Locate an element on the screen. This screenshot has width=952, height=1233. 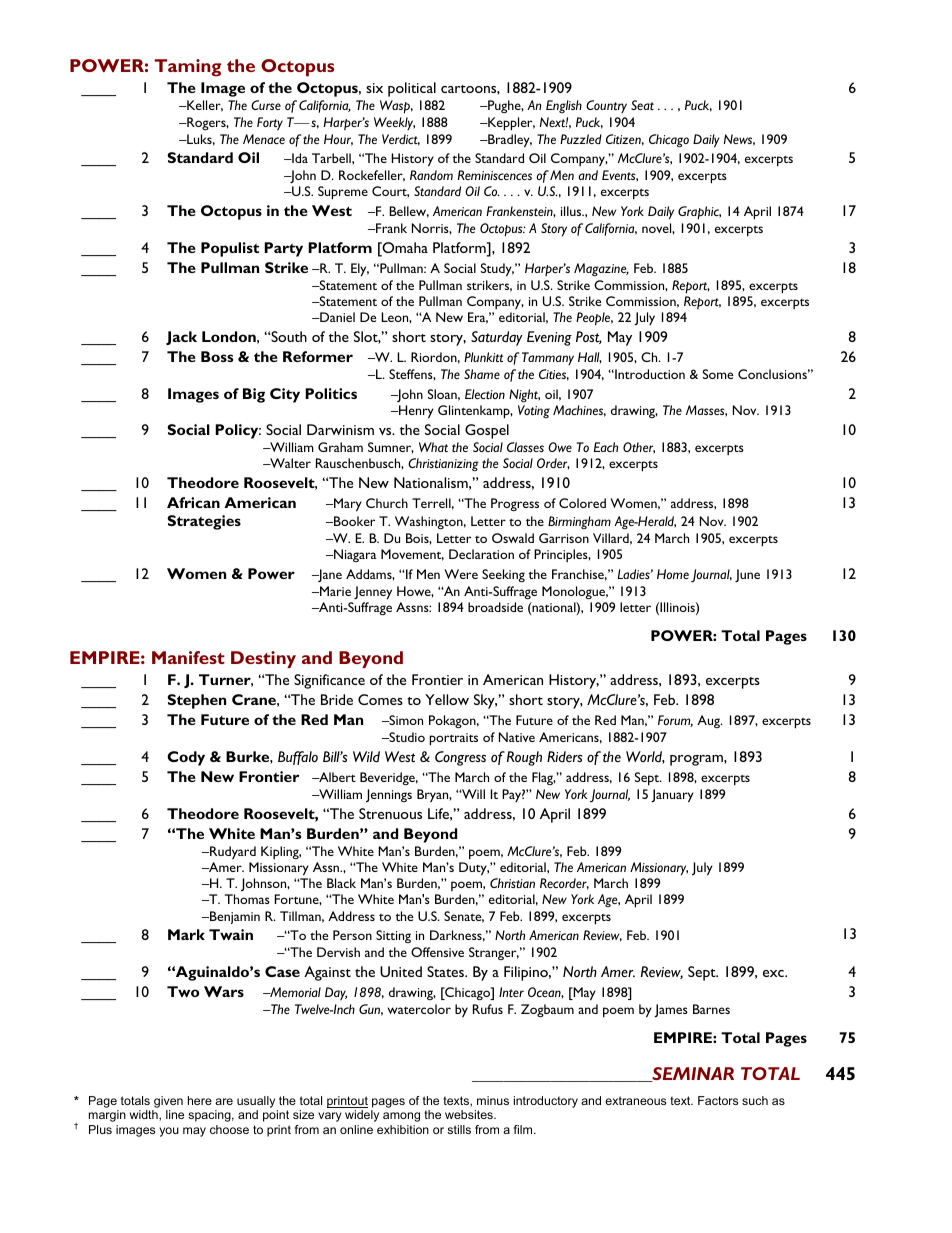
political is located at coordinates (412, 89).
